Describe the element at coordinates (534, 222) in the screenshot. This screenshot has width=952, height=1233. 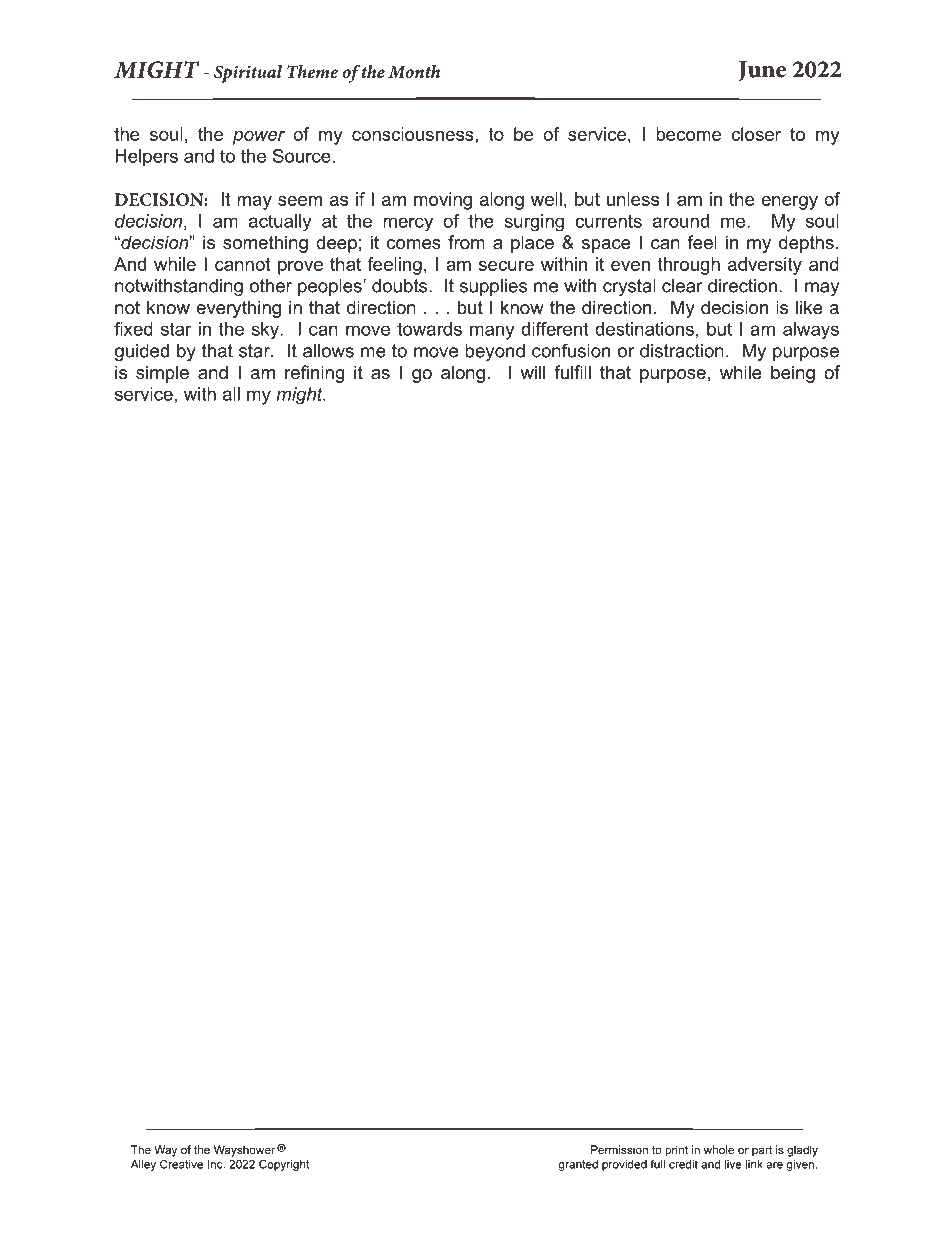
I see `surging` at that location.
